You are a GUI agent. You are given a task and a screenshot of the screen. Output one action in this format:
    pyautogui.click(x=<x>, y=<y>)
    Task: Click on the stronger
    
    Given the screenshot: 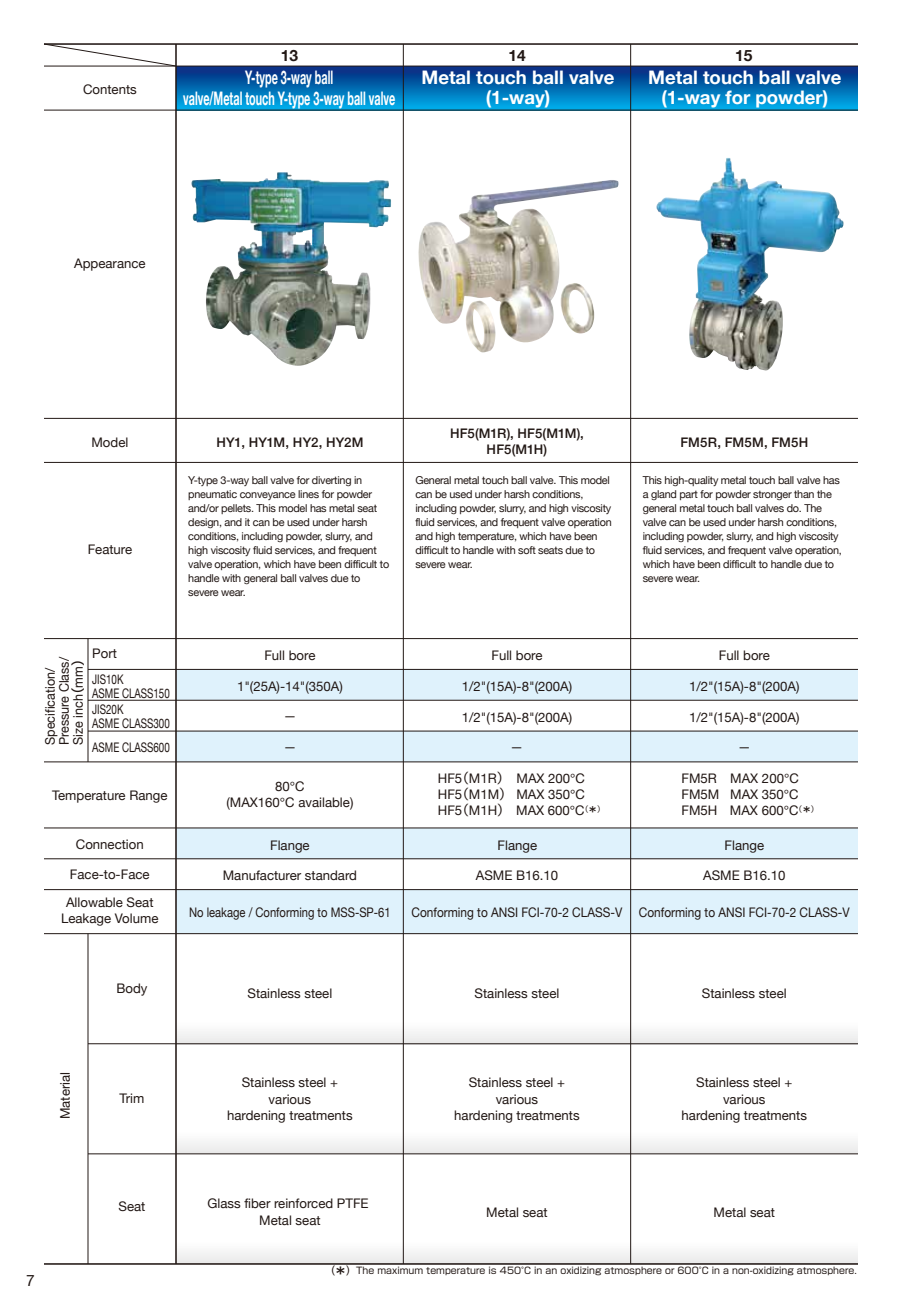 What is the action you would take?
    pyautogui.click(x=772, y=495)
